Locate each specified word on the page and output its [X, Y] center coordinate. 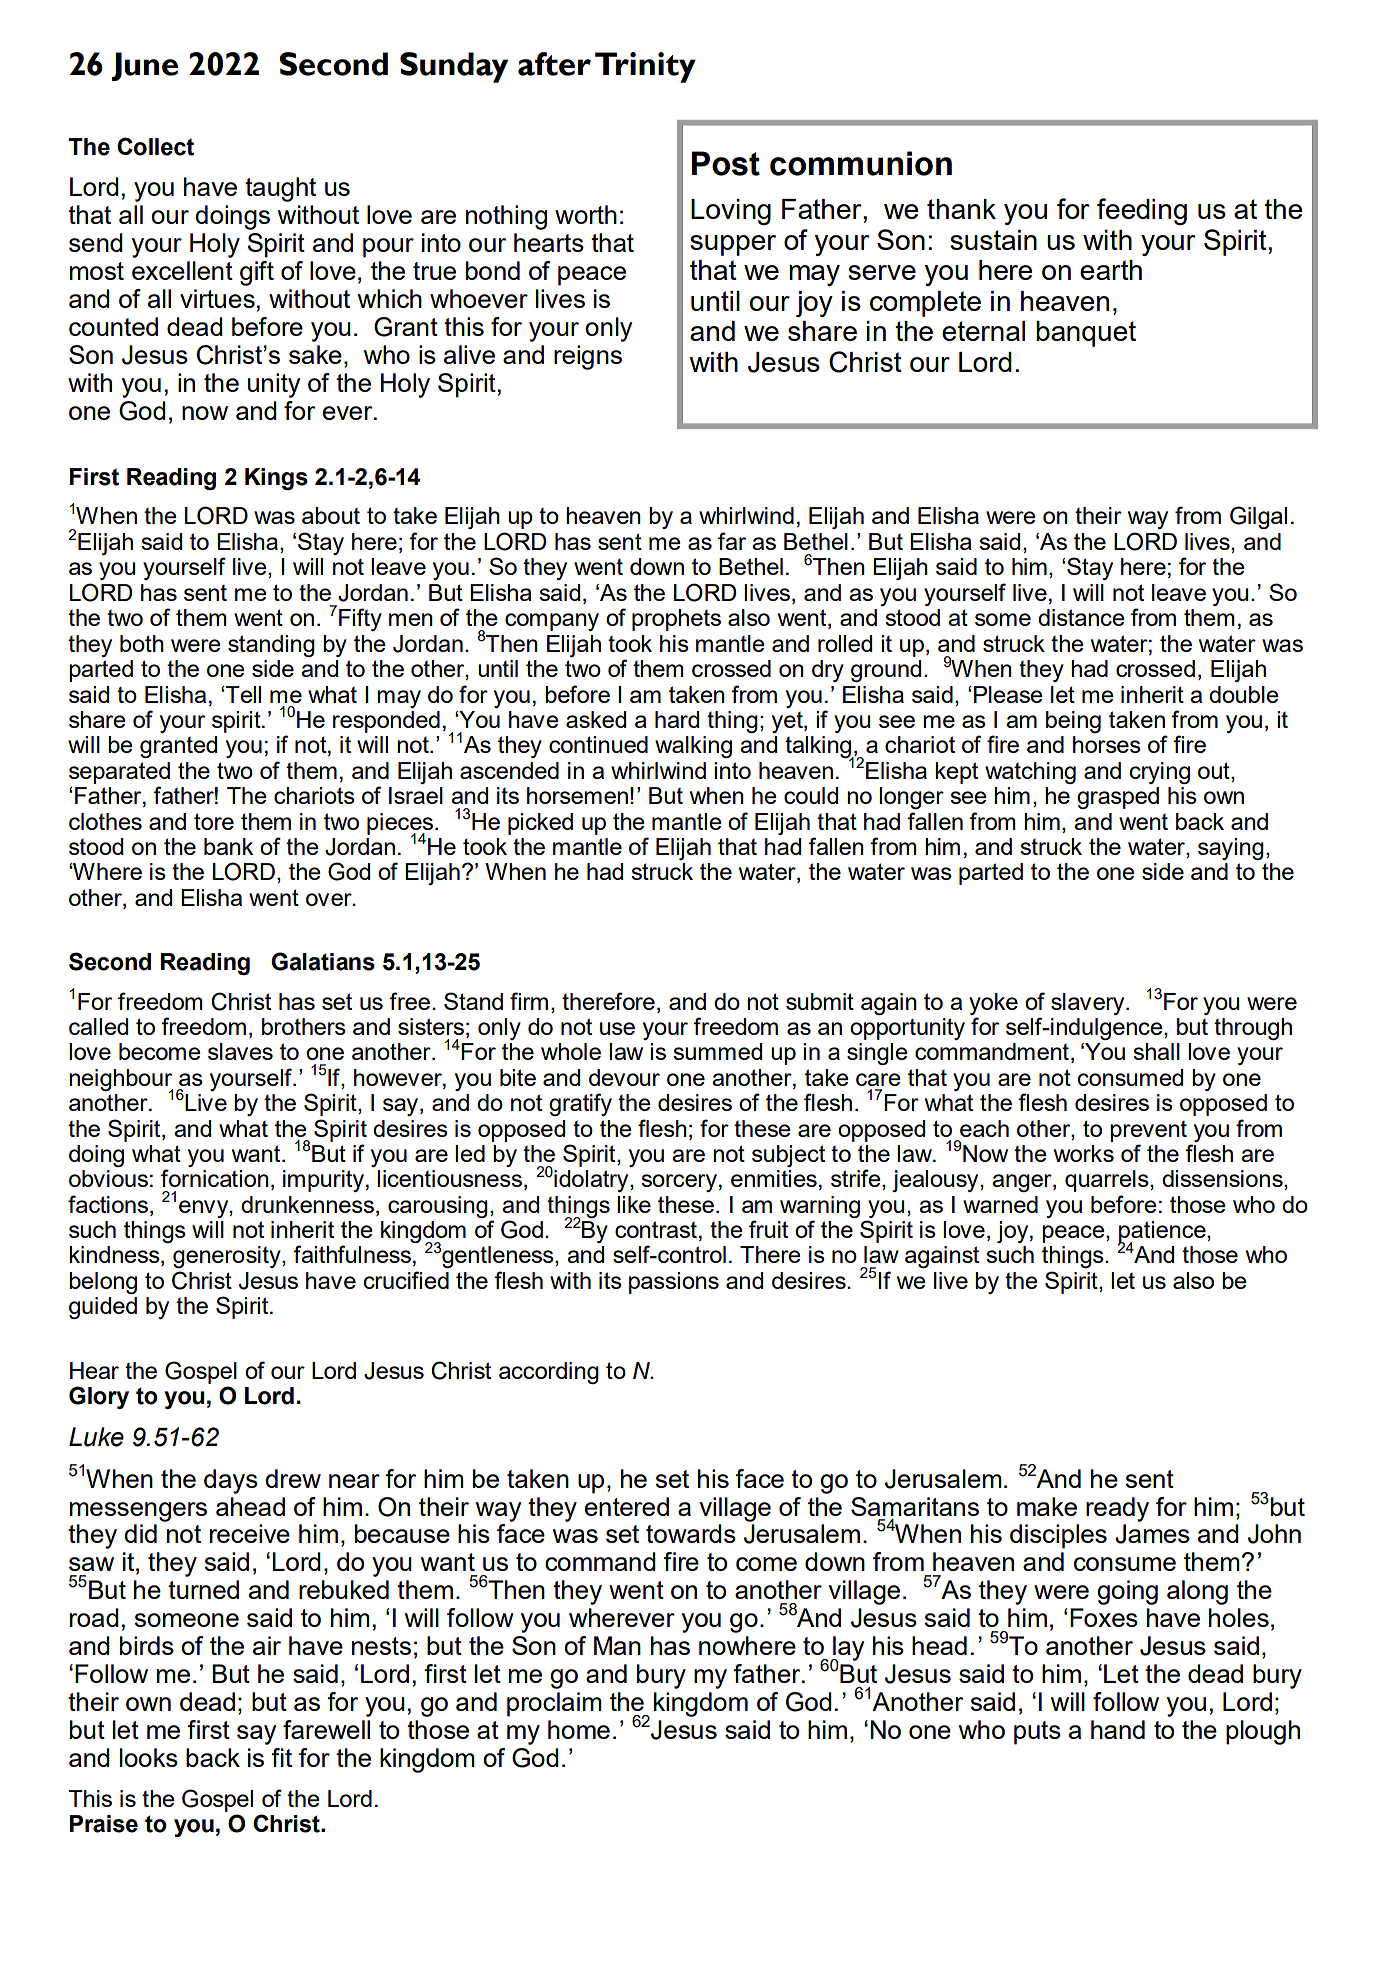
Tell [243, 694]
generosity [228, 1257]
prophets [676, 620]
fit [281, 1757]
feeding [1142, 211]
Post [726, 163]
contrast [656, 1229]
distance [1081, 617]
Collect [155, 146]
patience [1163, 1233]
